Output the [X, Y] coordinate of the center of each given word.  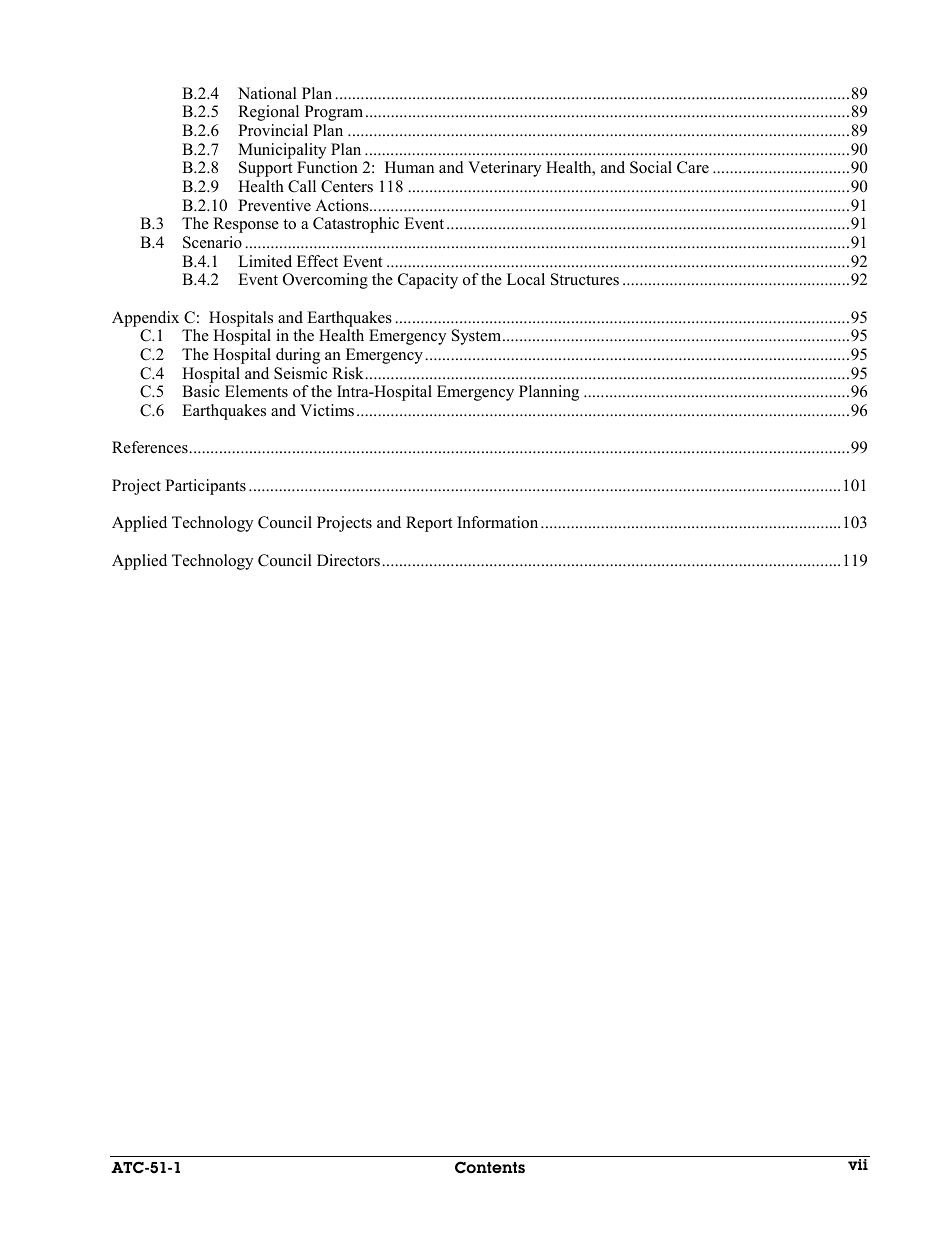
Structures [585, 279]
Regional [268, 113]
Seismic [300, 373]
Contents [490, 1167]
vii [858, 1164]
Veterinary [504, 169]
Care [693, 167]
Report [429, 524]
